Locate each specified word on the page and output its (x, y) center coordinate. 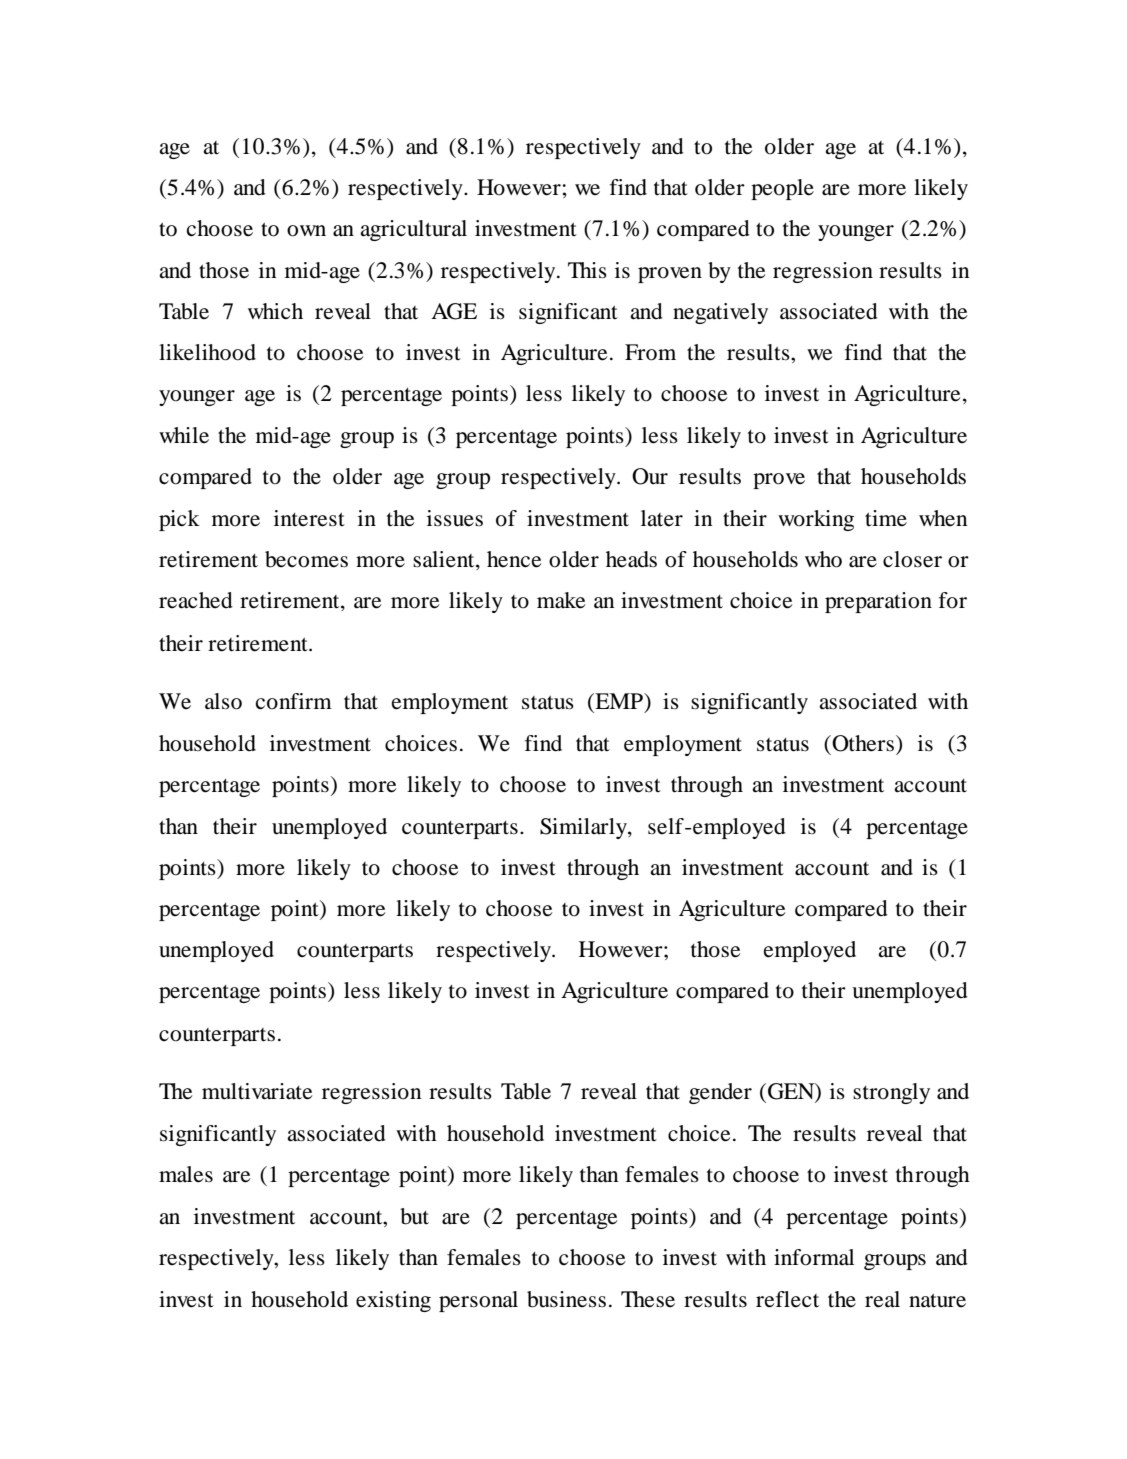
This (587, 270)
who (823, 559)
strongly (891, 1093)
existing (393, 1301)
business (566, 1299)
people (782, 189)
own (306, 231)
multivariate (257, 1091)
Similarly (584, 828)
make (561, 600)
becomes (306, 559)
